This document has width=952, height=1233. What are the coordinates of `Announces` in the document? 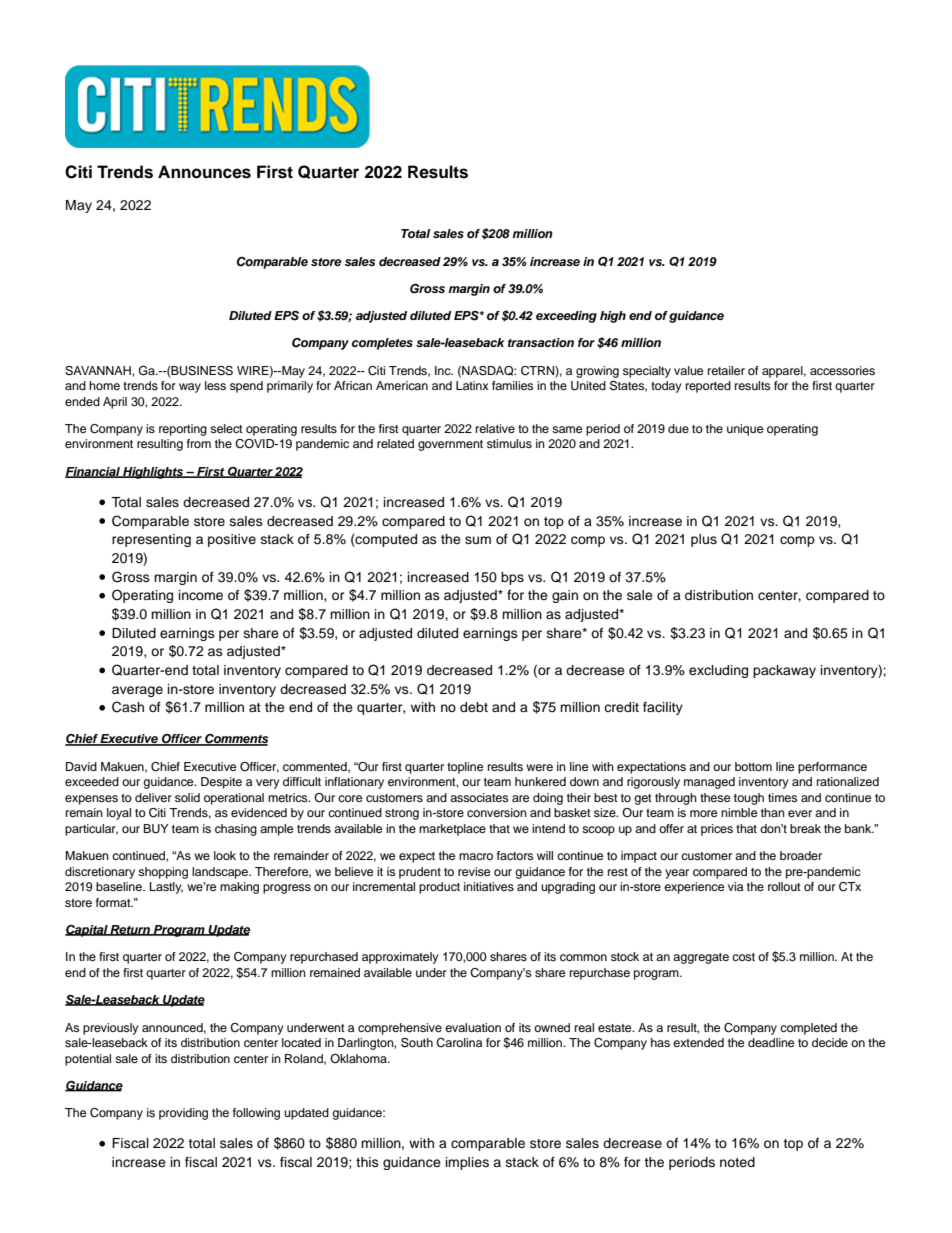 It's located at (204, 172).
